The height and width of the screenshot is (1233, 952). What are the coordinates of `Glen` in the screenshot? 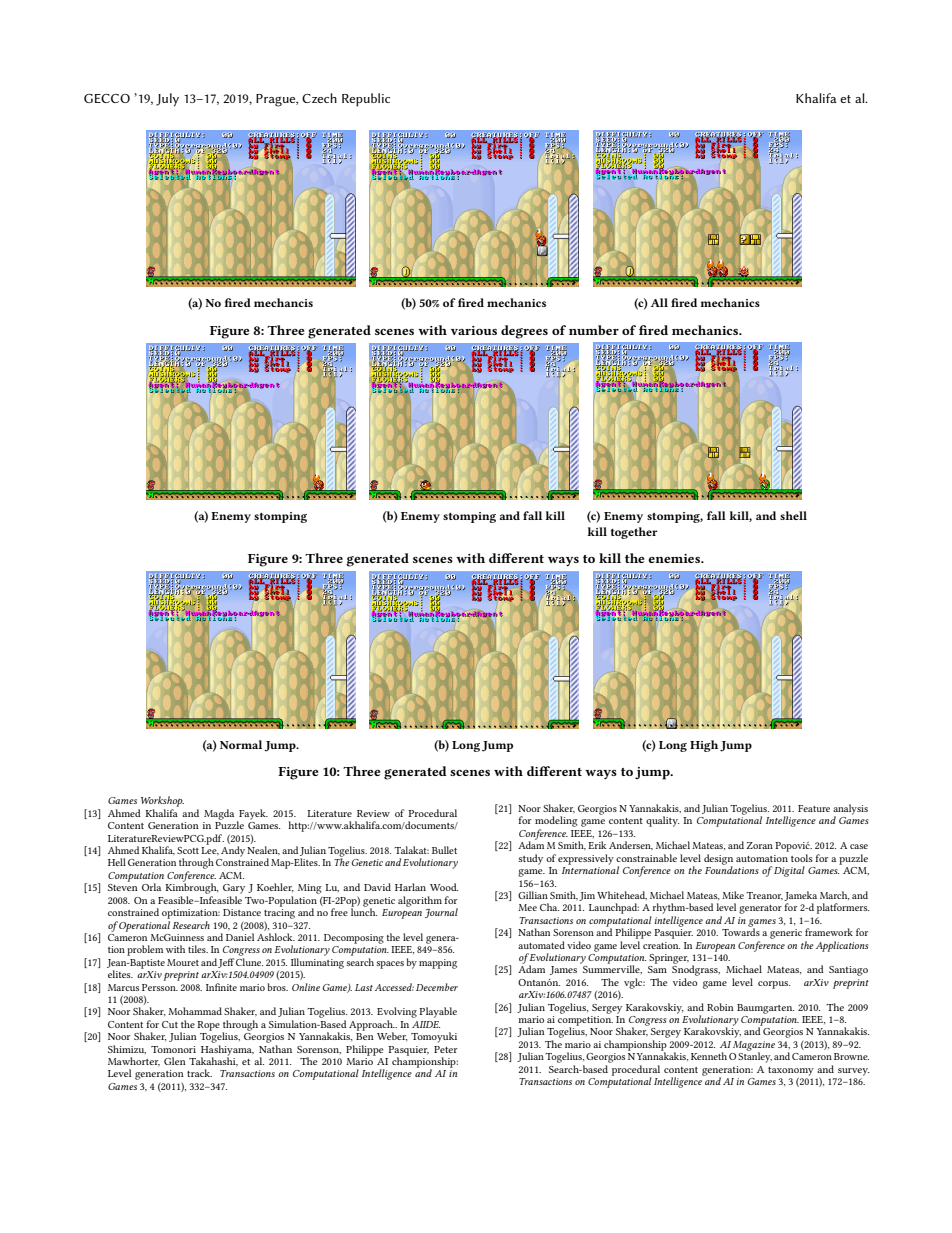 It's located at (175, 1061).
